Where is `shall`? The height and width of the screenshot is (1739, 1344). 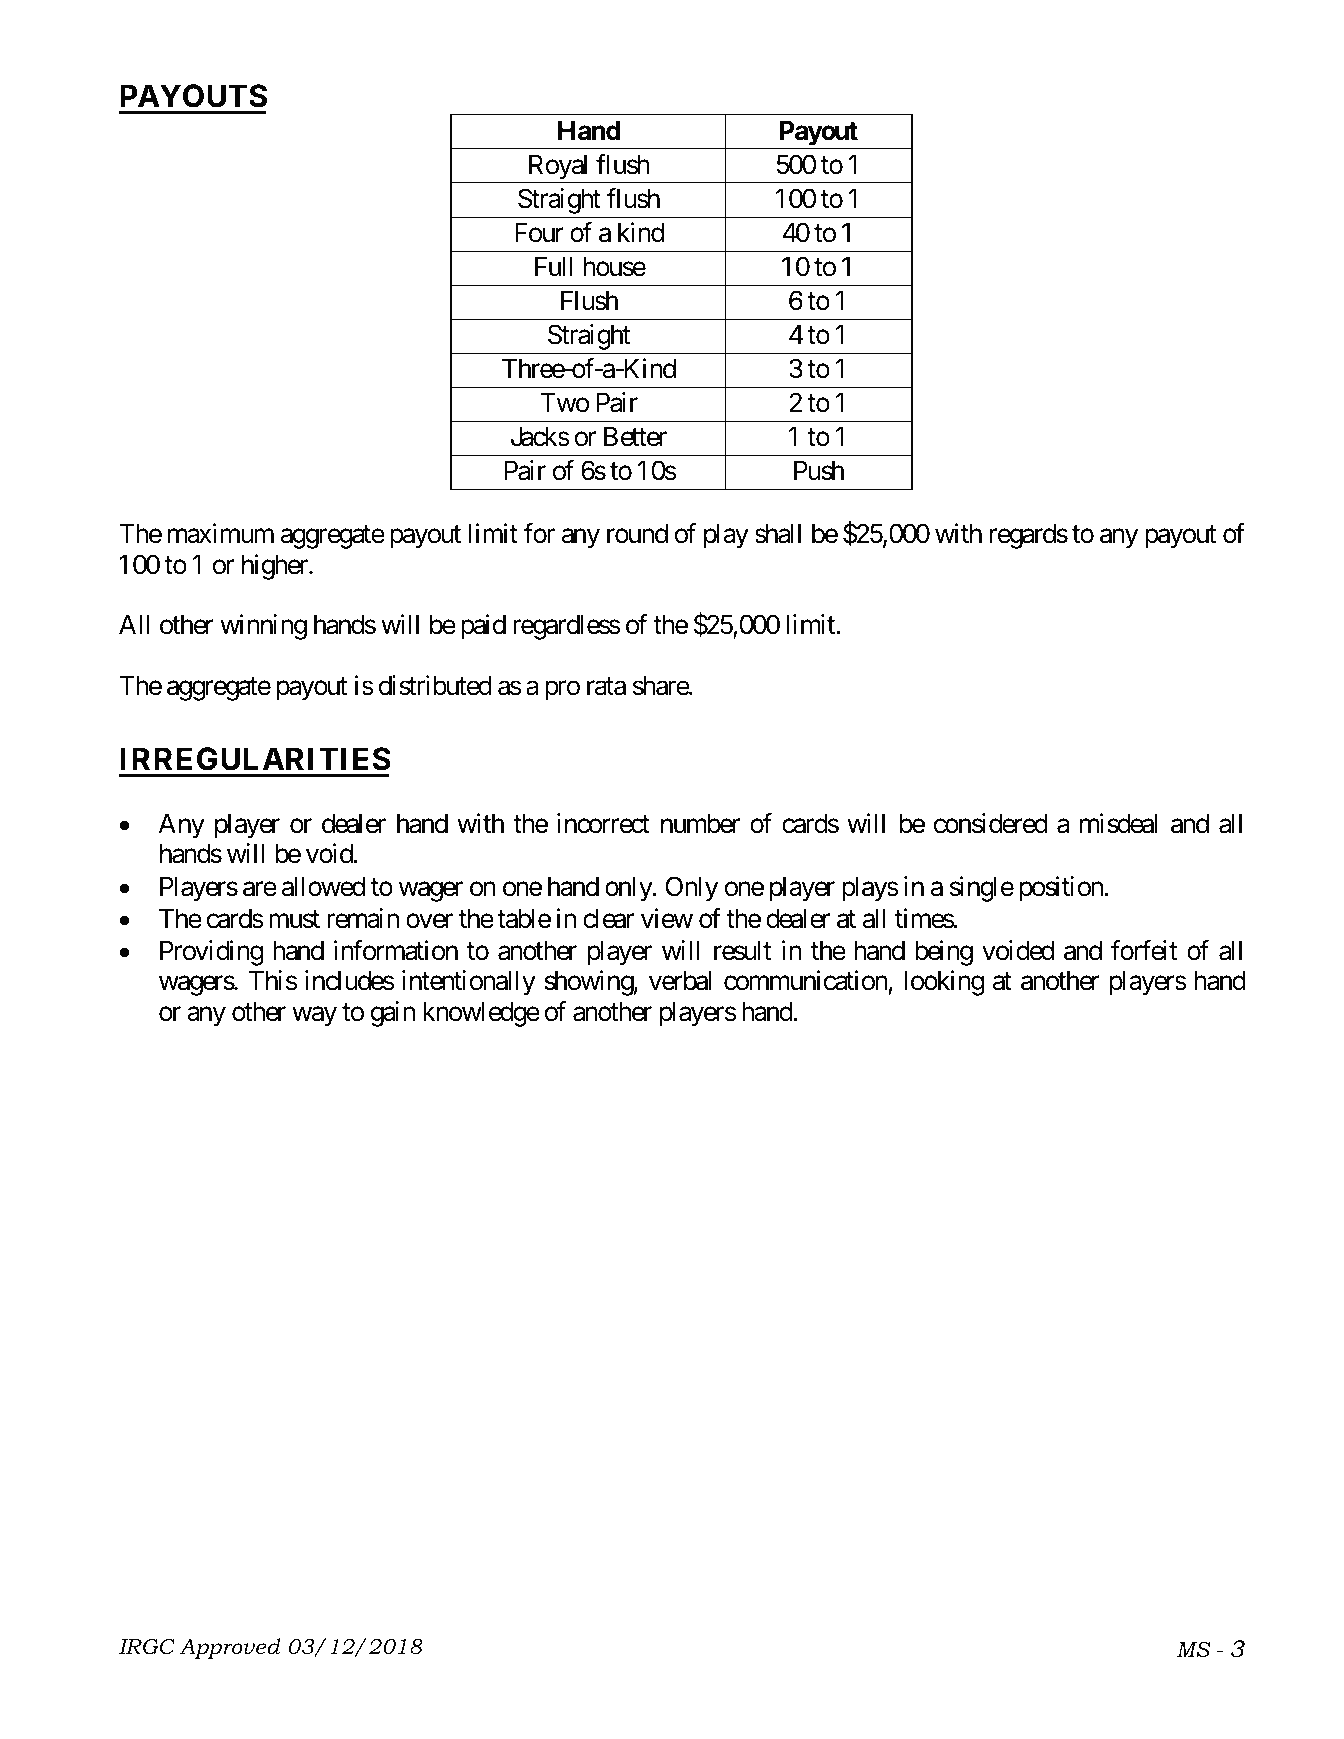
shall is located at coordinates (778, 534).
